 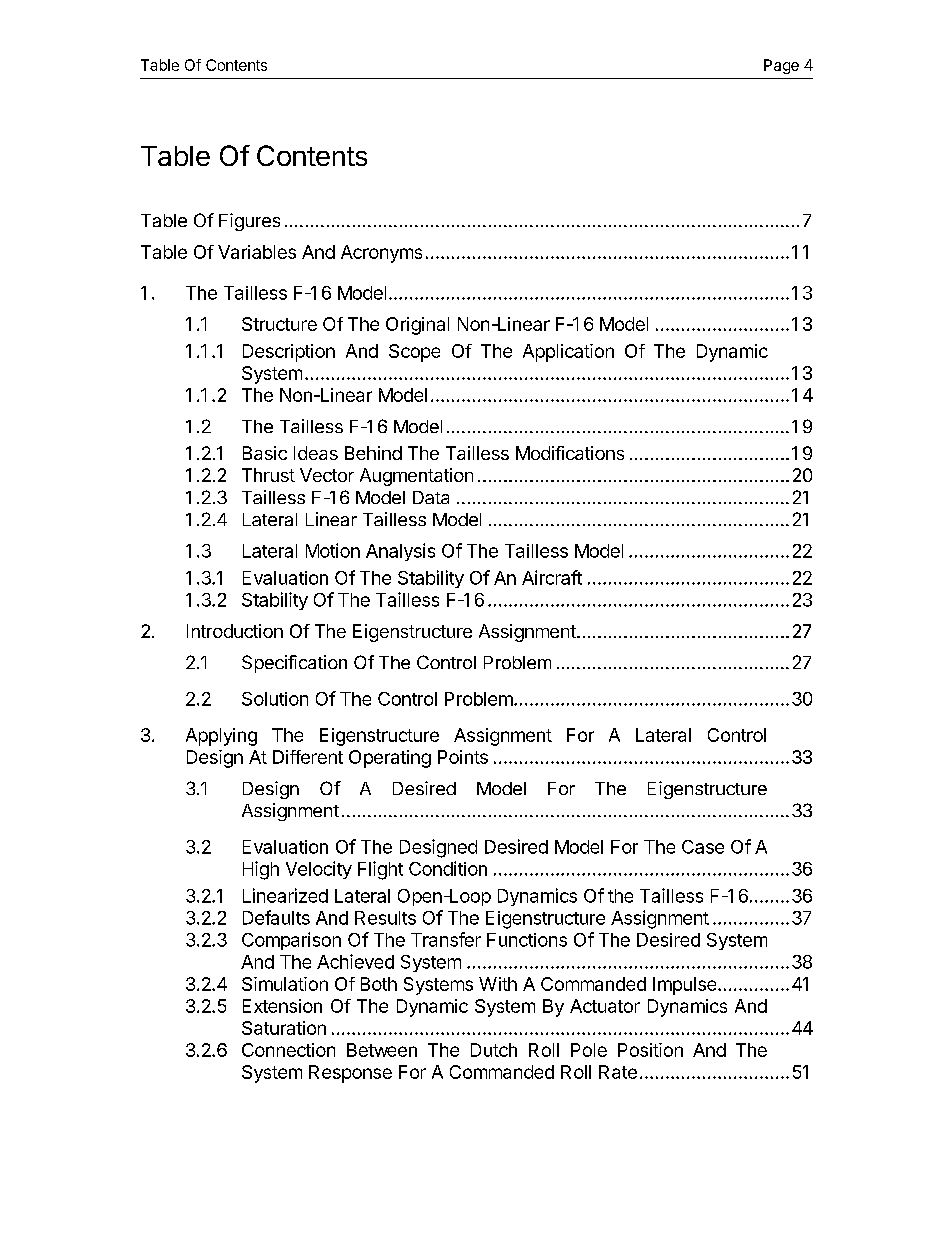 What do you see at coordinates (431, 497) in the image?
I see `Data` at bounding box center [431, 497].
